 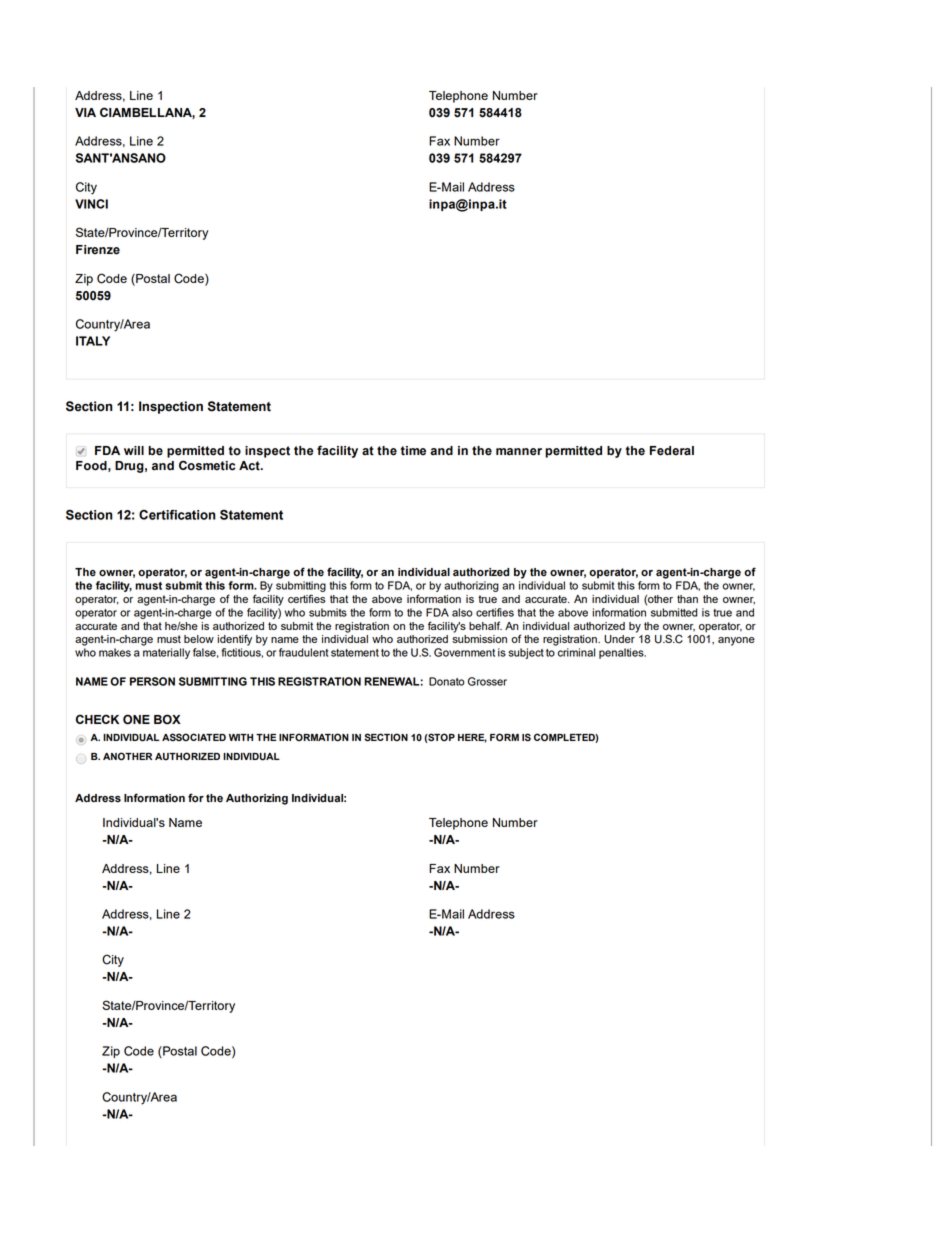 What do you see at coordinates (672, 451) in the image?
I see `Federal` at bounding box center [672, 451].
